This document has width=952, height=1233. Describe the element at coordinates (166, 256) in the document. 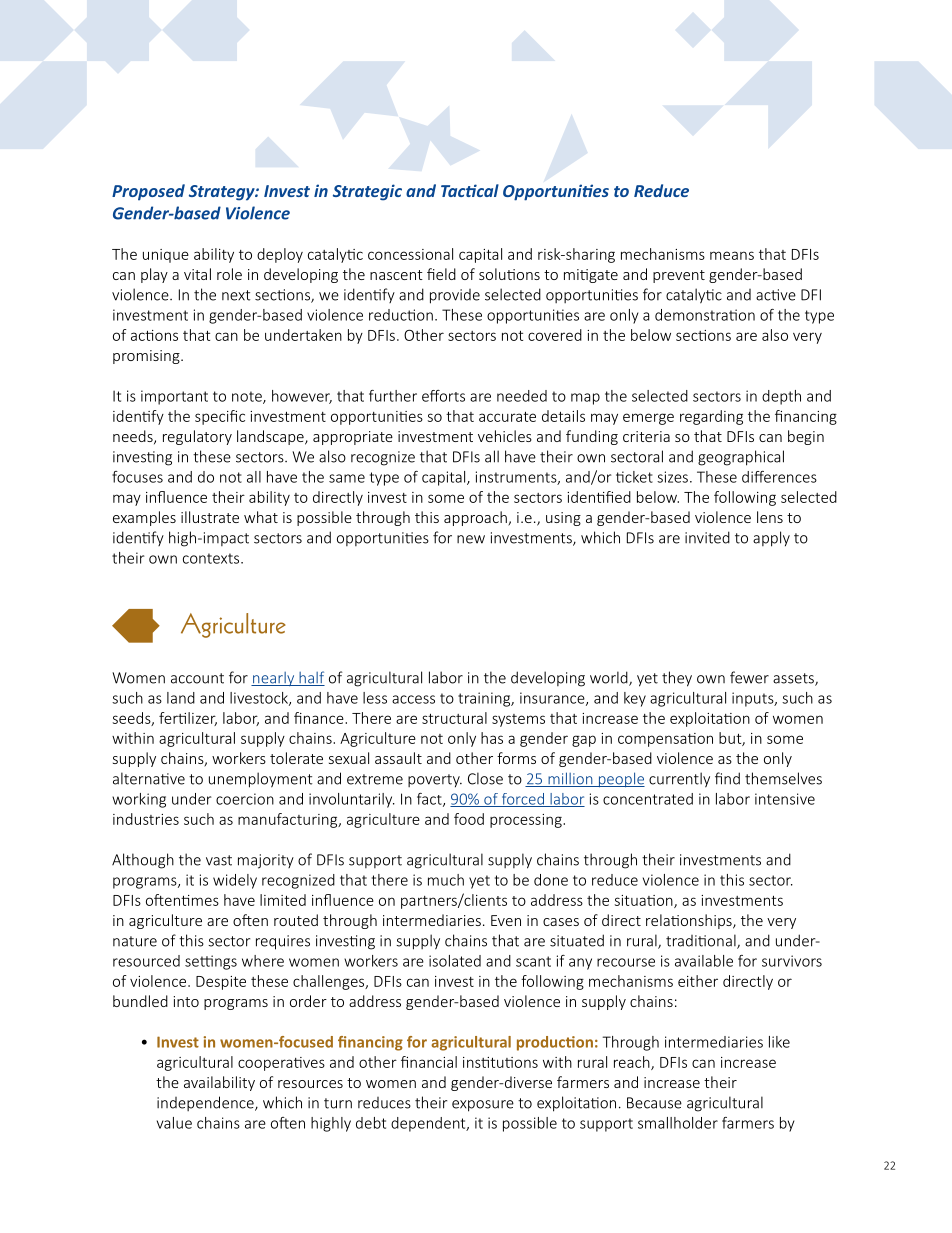

I see `unique` at that location.
